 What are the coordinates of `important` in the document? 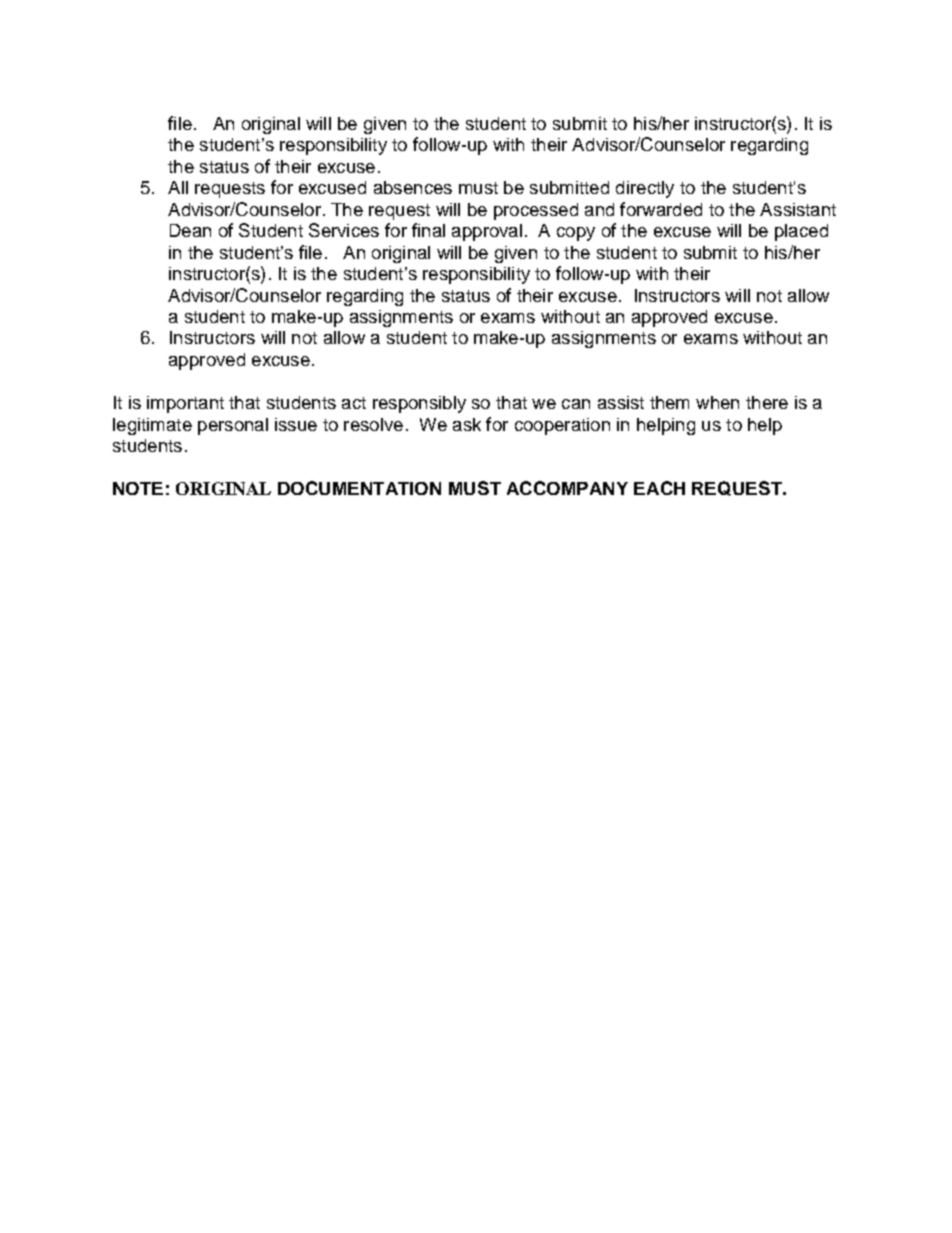 It's located at (185, 404).
